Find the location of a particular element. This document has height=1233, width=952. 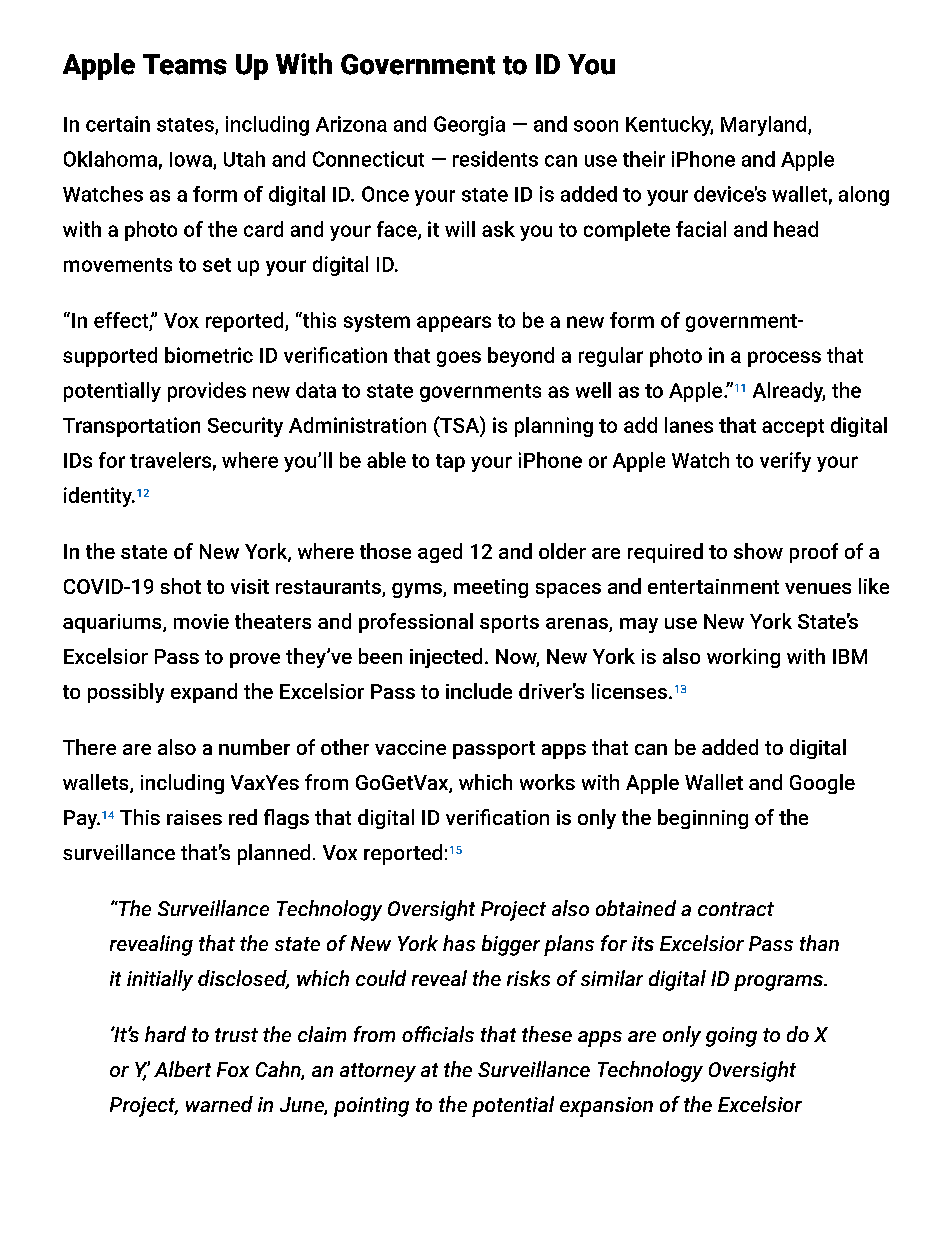

officials is located at coordinates (438, 1034).
